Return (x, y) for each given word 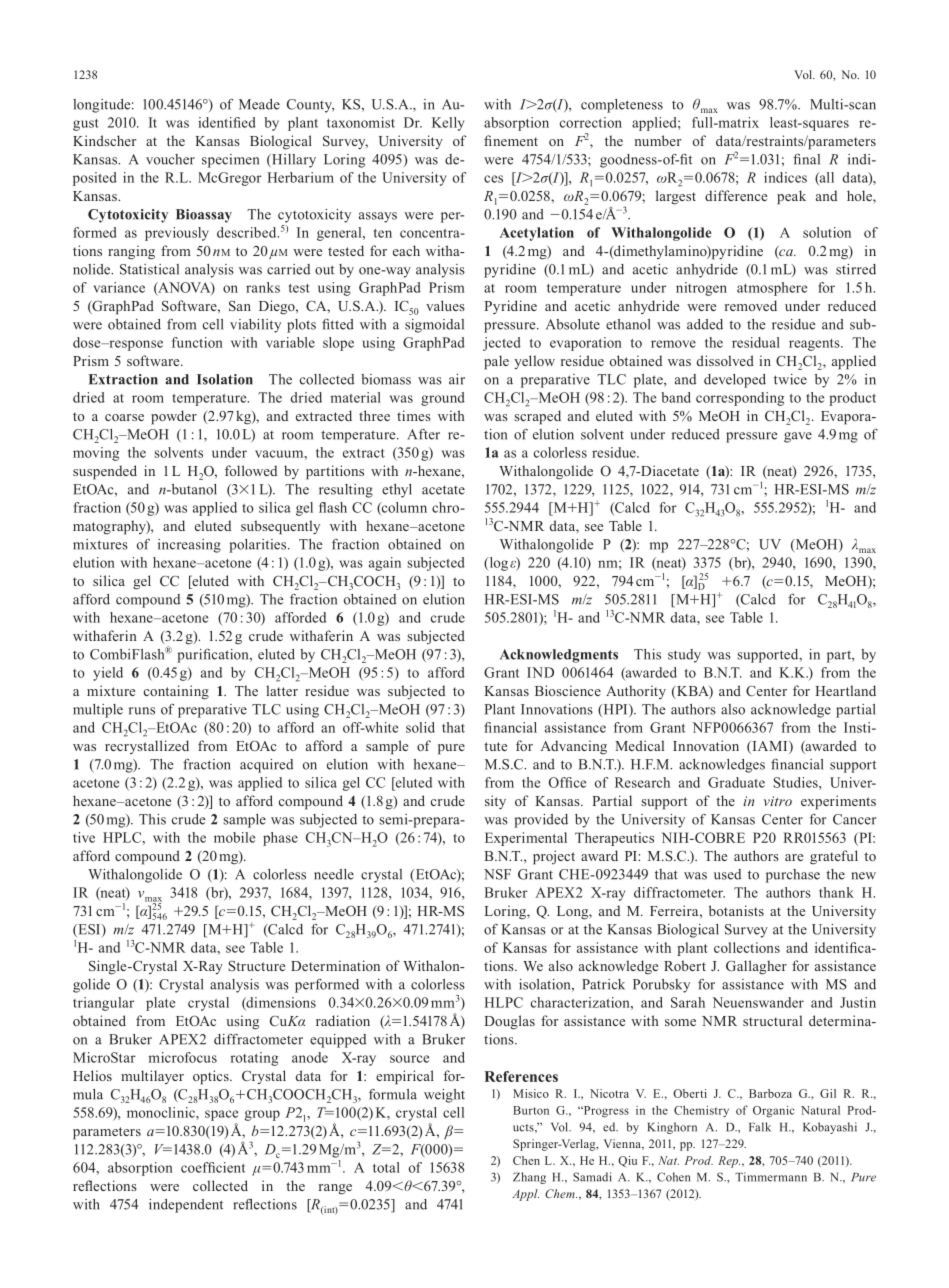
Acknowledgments (559, 656)
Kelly (448, 124)
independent (186, 1206)
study (684, 656)
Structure (256, 966)
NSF (497, 874)
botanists (736, 910)
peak (791, 197)
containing (176, 692)
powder (174, 417)
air (457, 379)
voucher (170, 159)
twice (790, 379)
